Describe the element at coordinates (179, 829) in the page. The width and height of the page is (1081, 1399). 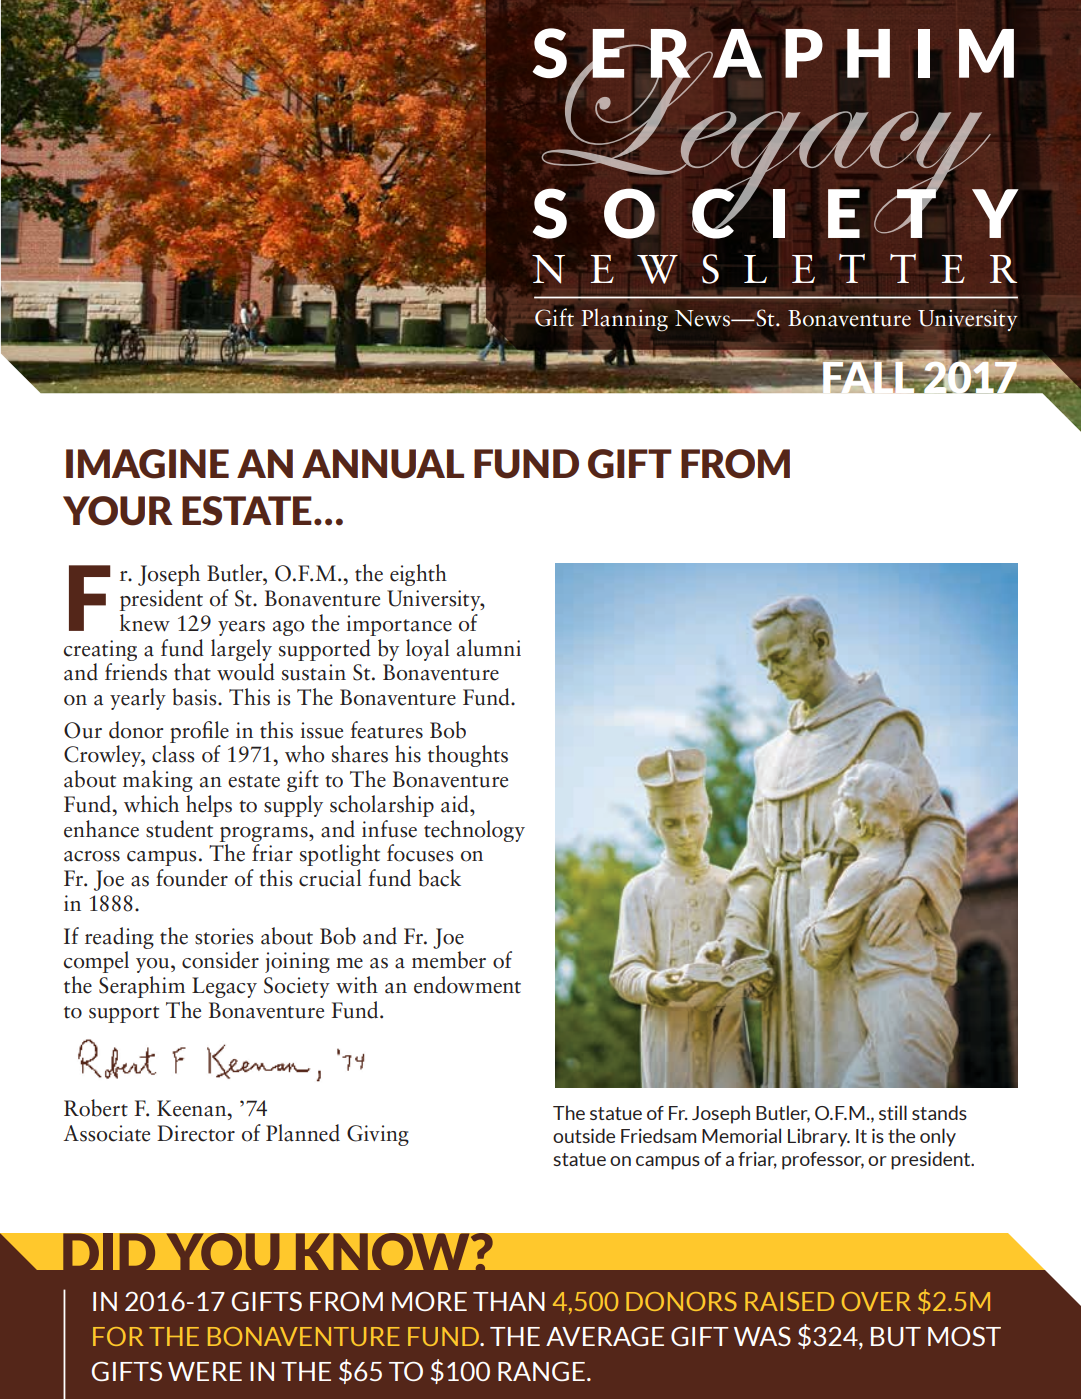
I see `student` at that location.
